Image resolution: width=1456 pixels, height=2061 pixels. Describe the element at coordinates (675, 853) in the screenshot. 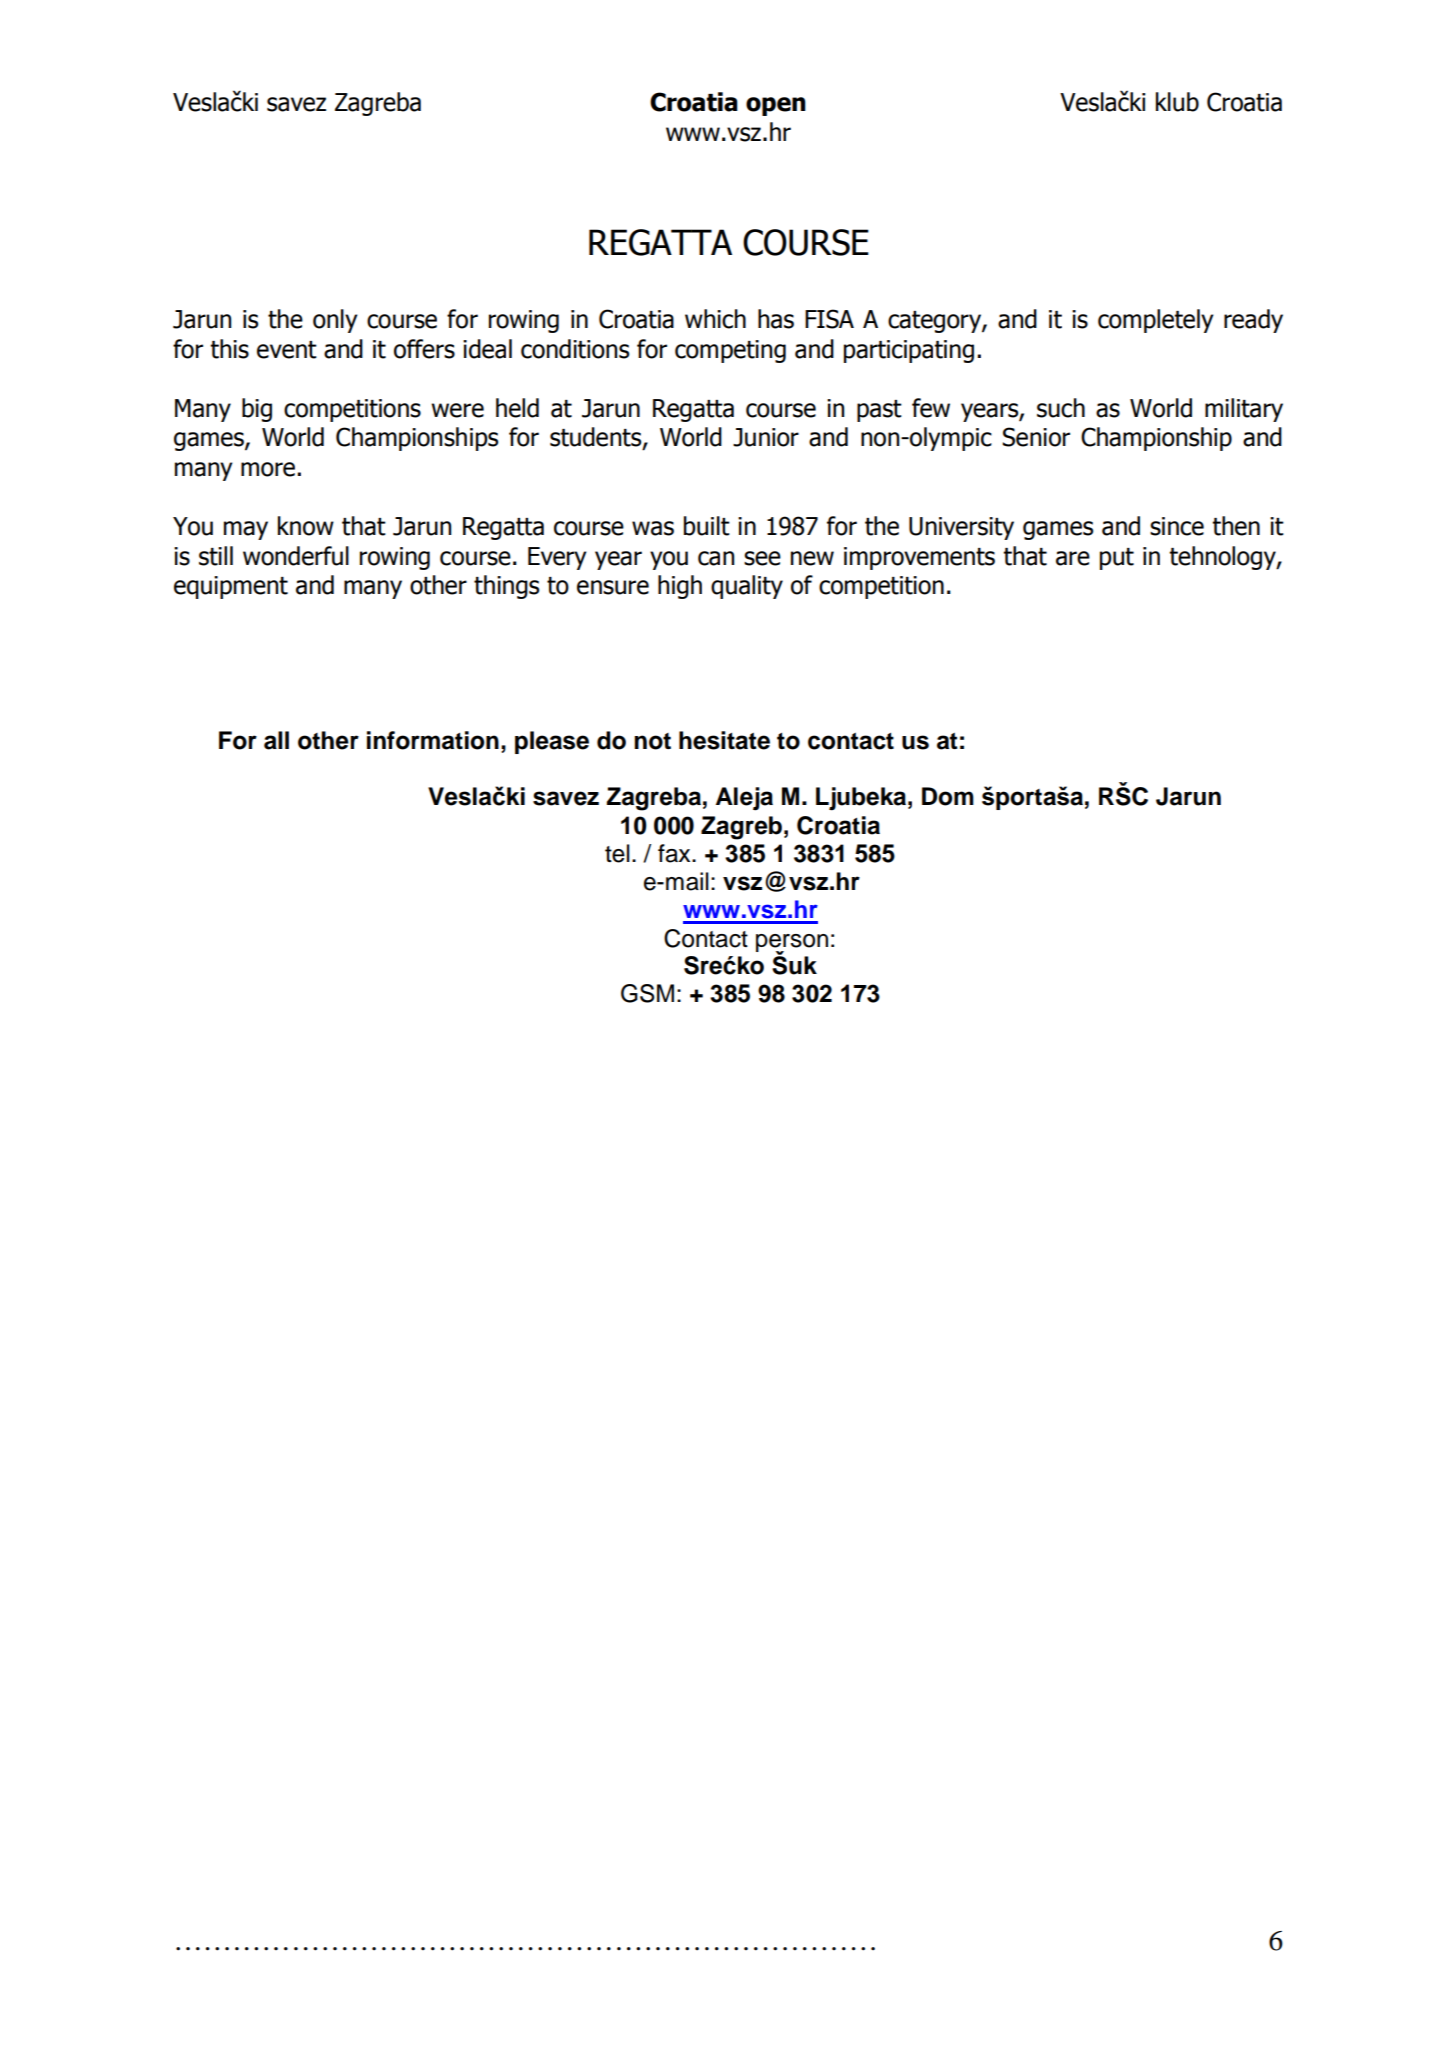

I see `fax` at that location.
